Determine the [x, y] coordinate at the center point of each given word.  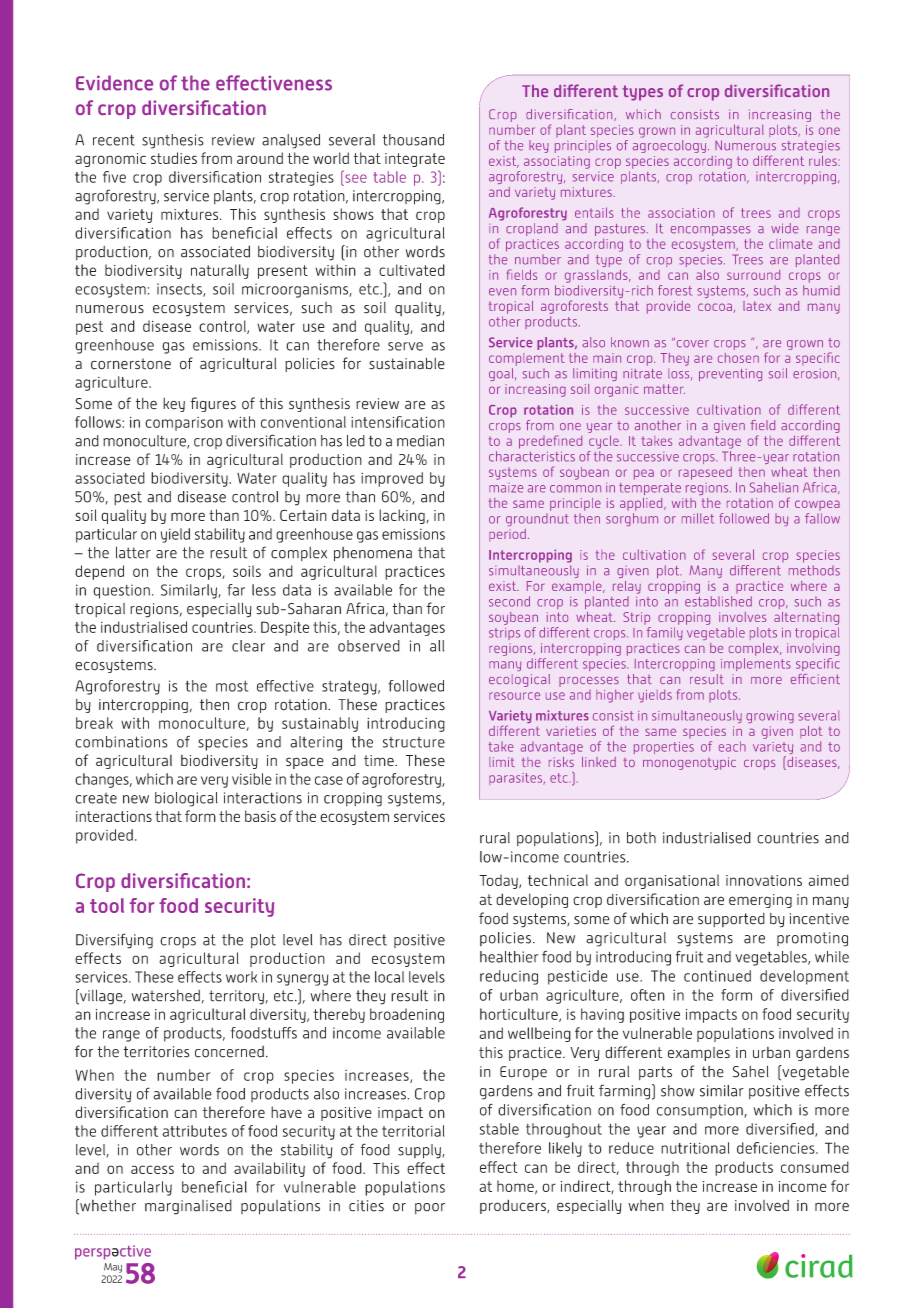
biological [186, 799]
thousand [413, 140]
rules [824, 161]
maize [506, 488]
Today [499, 881]
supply [420, 1151]
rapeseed [705, 473]
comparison [184, 424]
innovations [764, 880]
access [152, 1169]
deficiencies [777, 1148]
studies [174, 158]
